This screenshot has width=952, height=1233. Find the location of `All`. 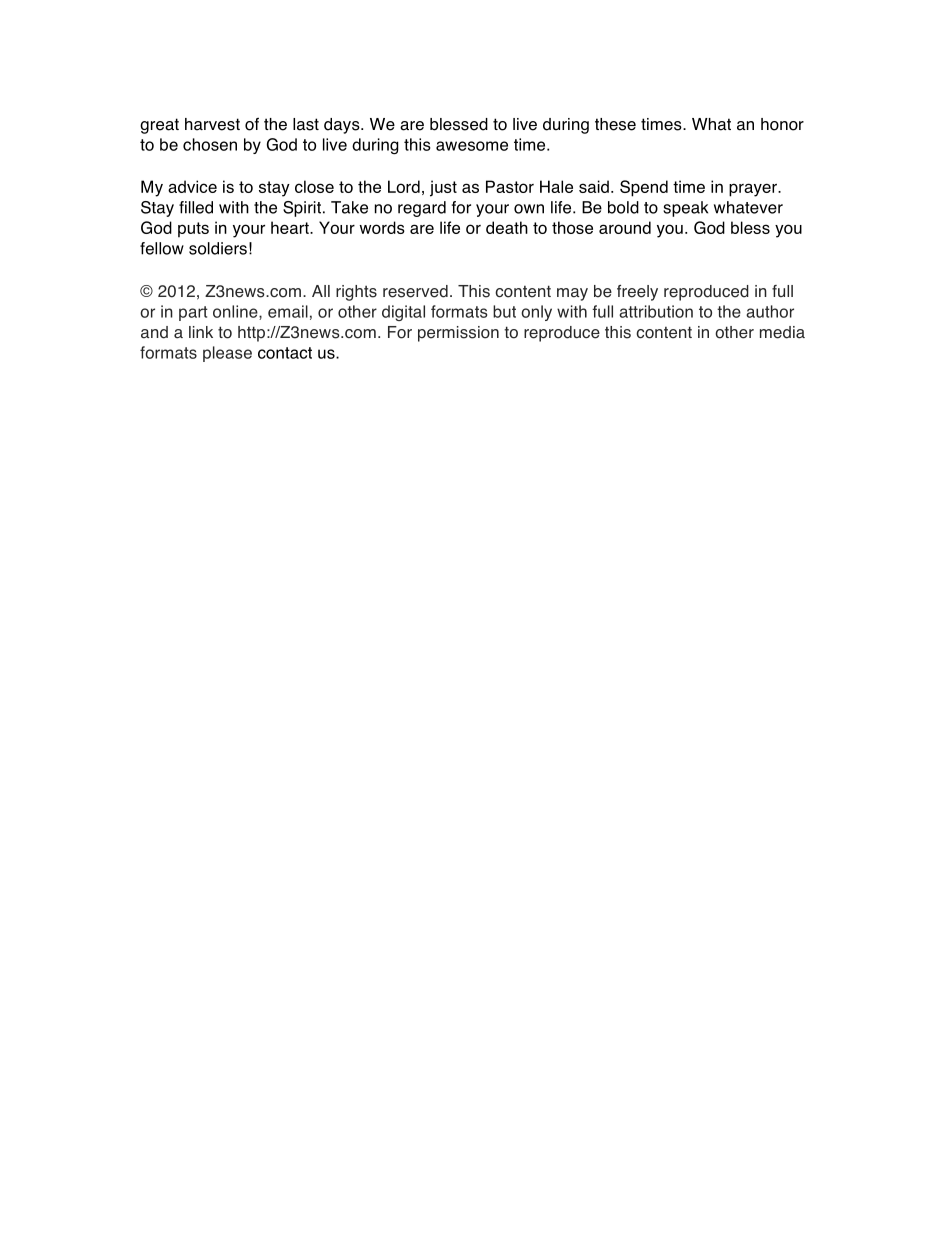

All is located at coordinates (321, 291).
